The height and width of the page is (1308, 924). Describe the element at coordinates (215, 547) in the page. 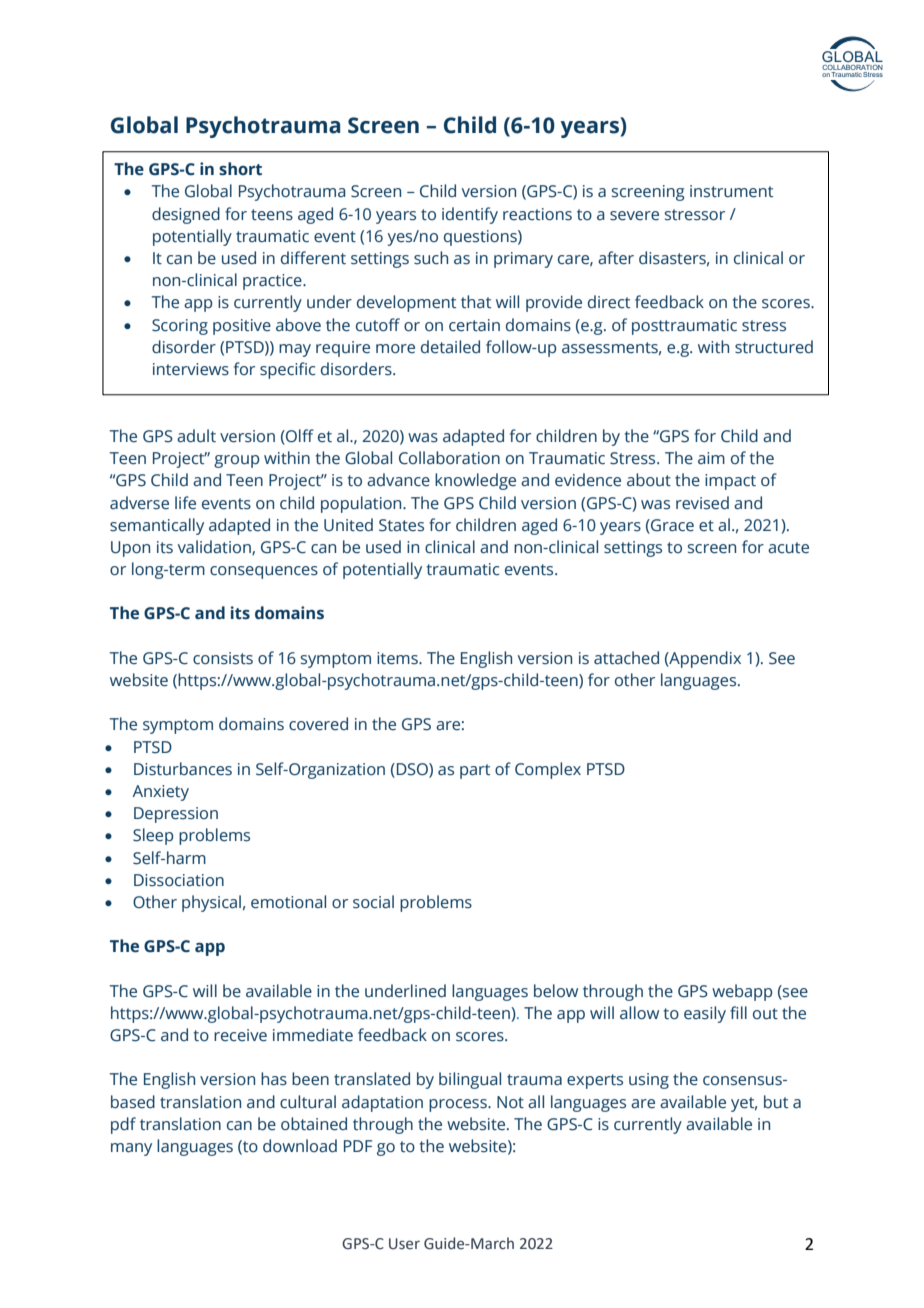

I see `validation` at that location.
